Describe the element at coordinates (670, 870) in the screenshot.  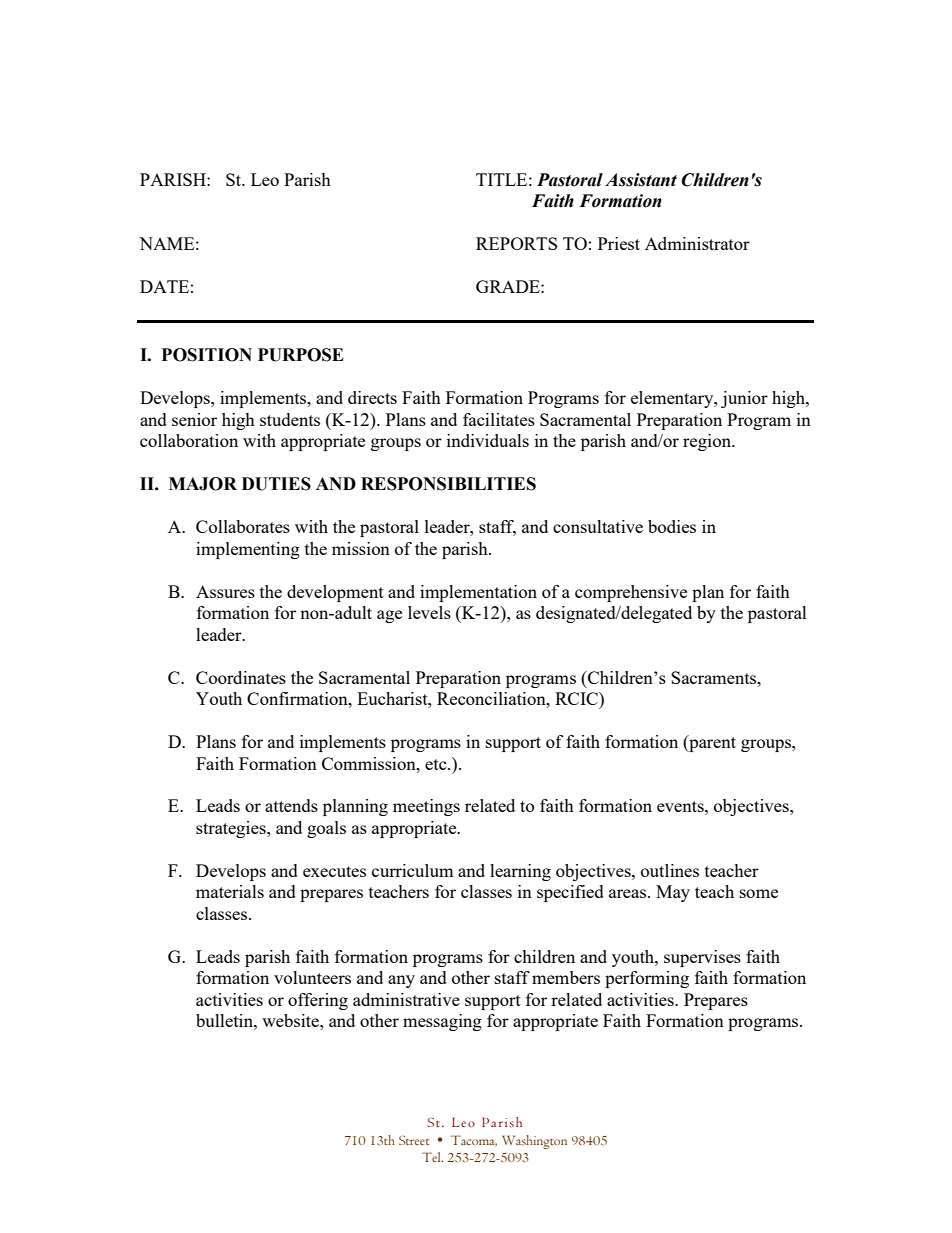
I see `outlines` at that location.
